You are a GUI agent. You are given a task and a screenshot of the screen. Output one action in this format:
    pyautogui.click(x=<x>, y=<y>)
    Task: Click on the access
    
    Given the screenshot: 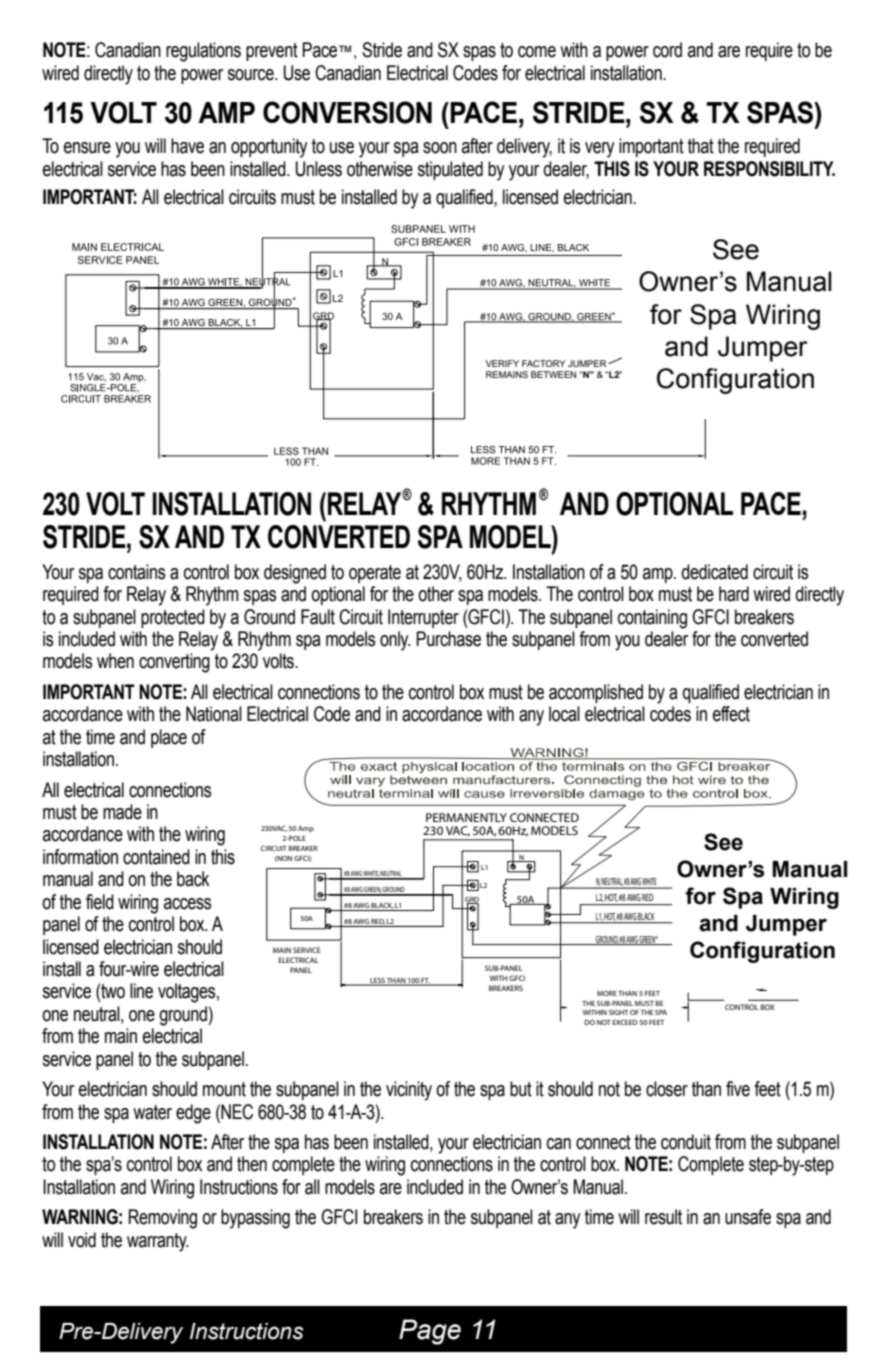 What is the action you would take?
    pyautogui.click(x=188, y=904)
